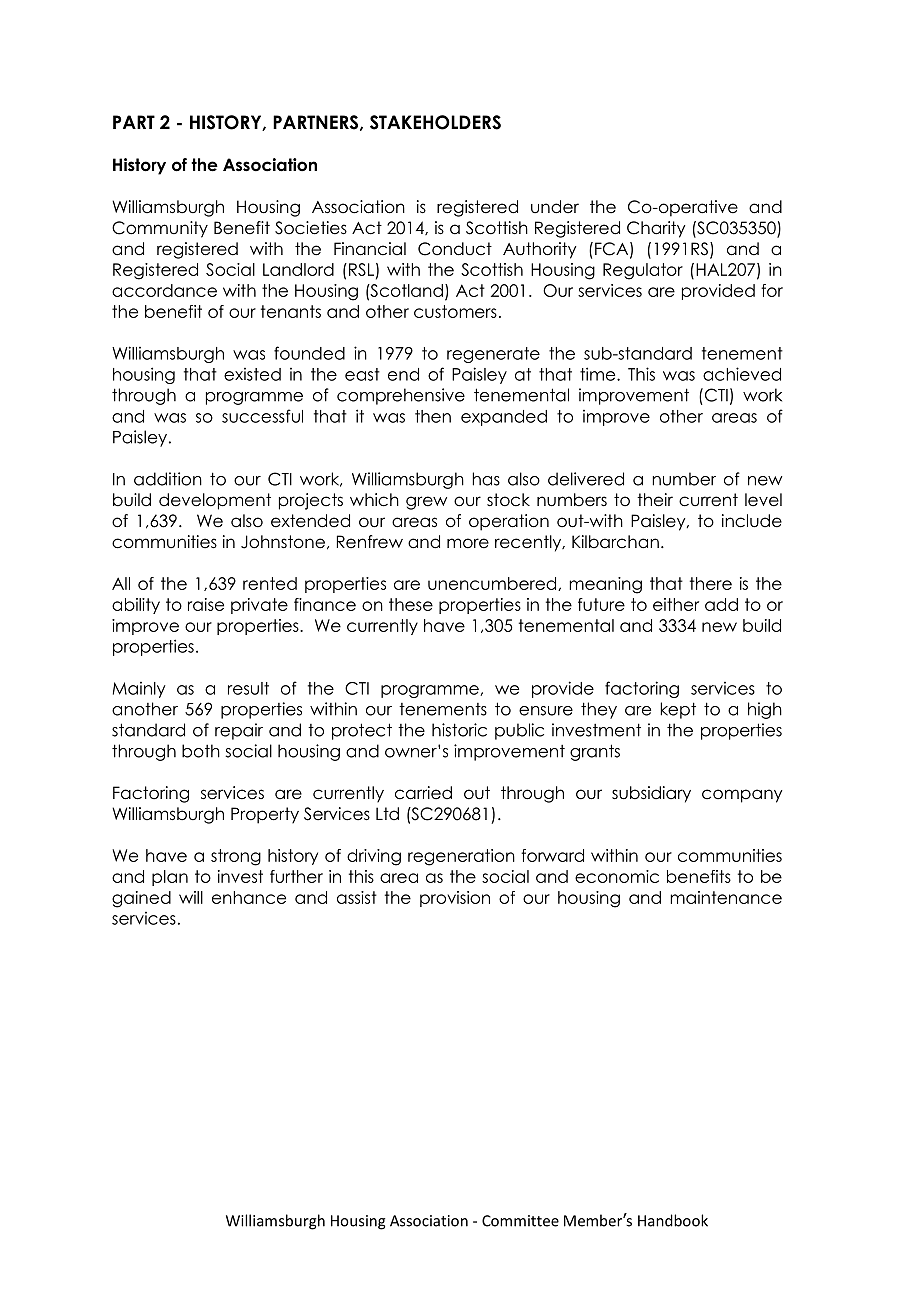 This document has height=1307, width=924. Describe the element at coordinates (651, 794) in the document. I see `subsidiary` at that location.
